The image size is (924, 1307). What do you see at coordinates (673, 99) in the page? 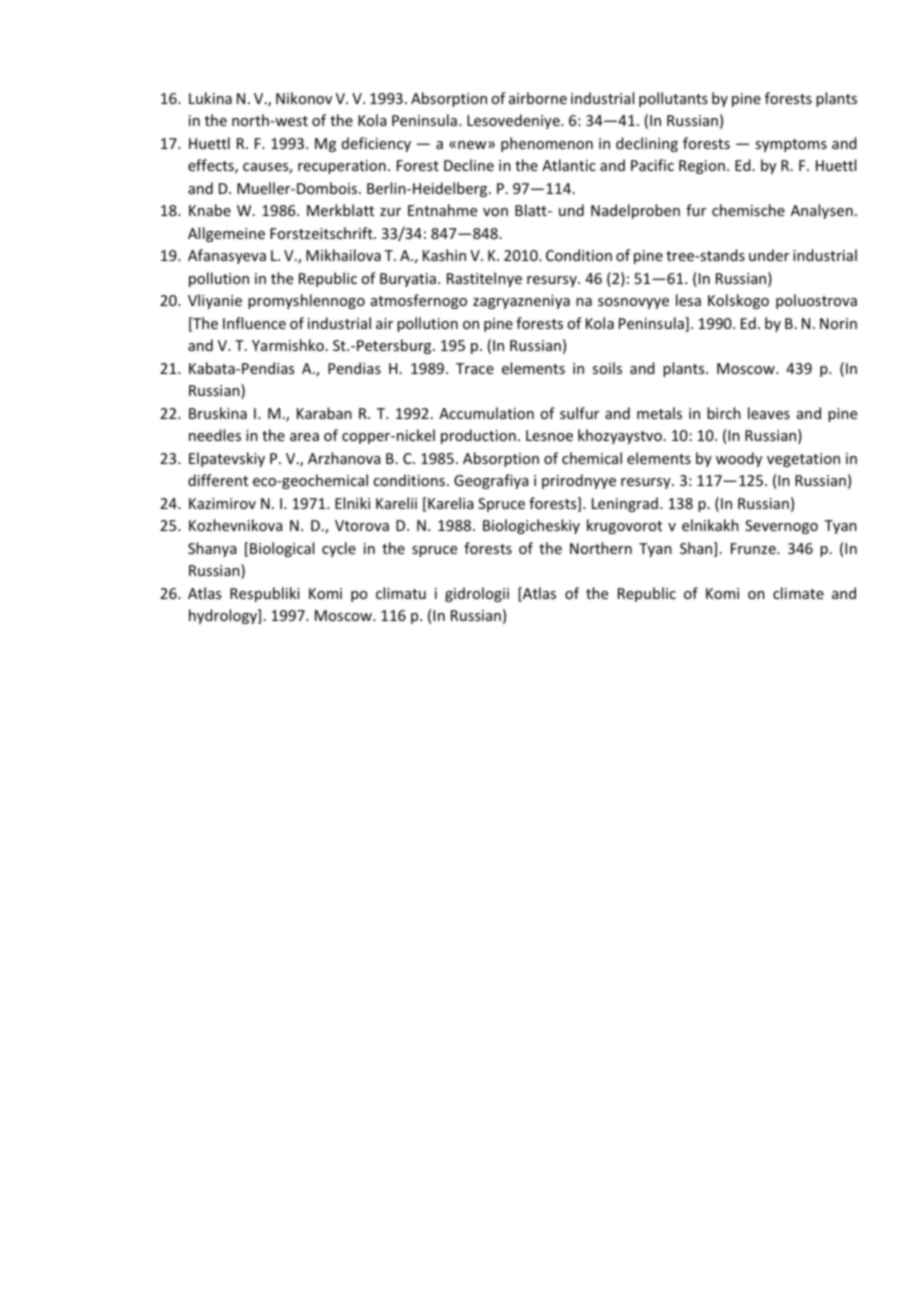
I see `pollutants` at bounding box center [673, 99].
